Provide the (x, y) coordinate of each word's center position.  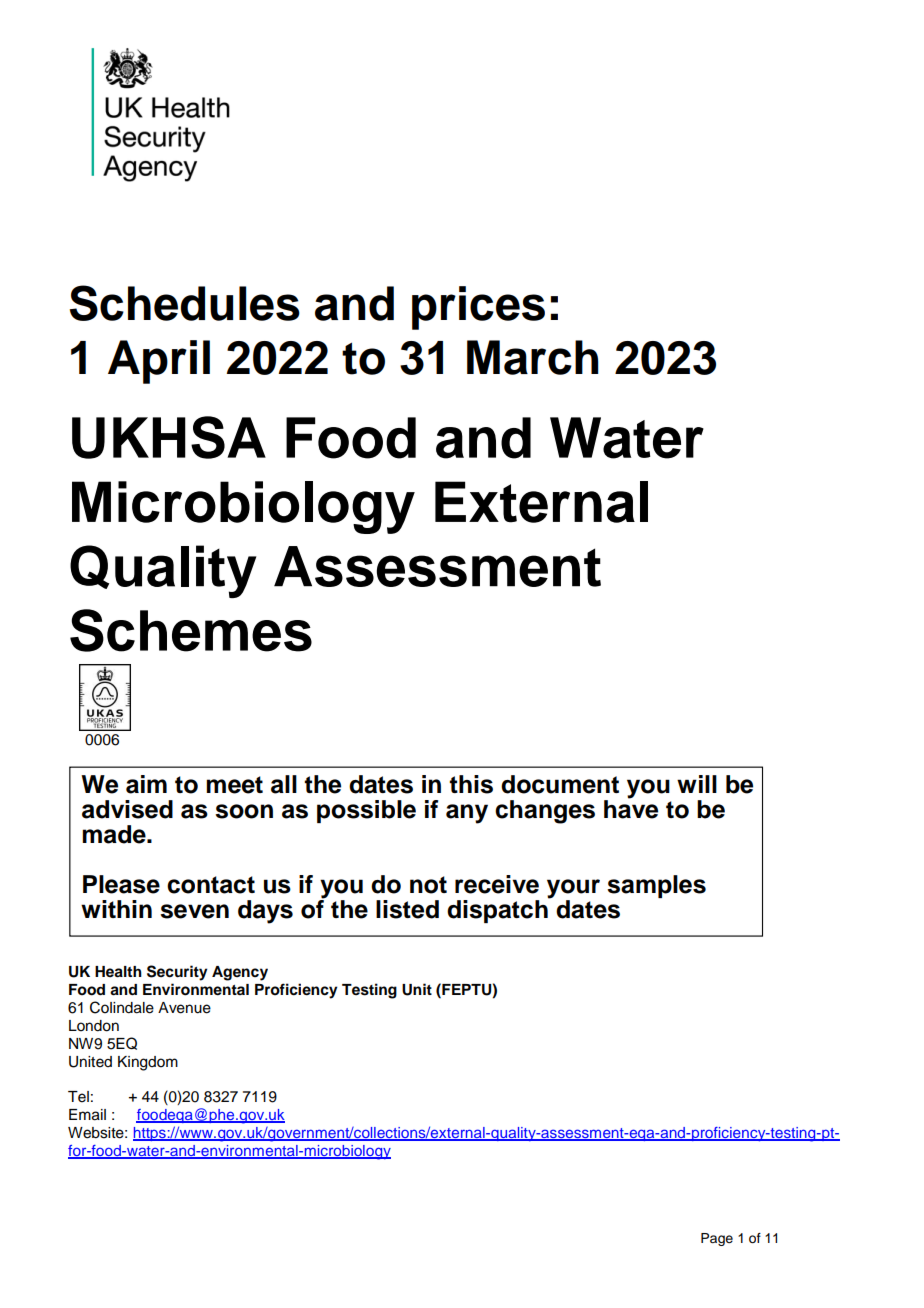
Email (87, 1115)
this (471, 784)
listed (407, 909)
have (631, 808)
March (533, 357)
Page (717, 1239)
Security (177, 973)
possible (366, 811)
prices (478, 308)
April (159, 362)
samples (656, 886)
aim (146, 784)
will (697, 784)
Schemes (191, 630)
